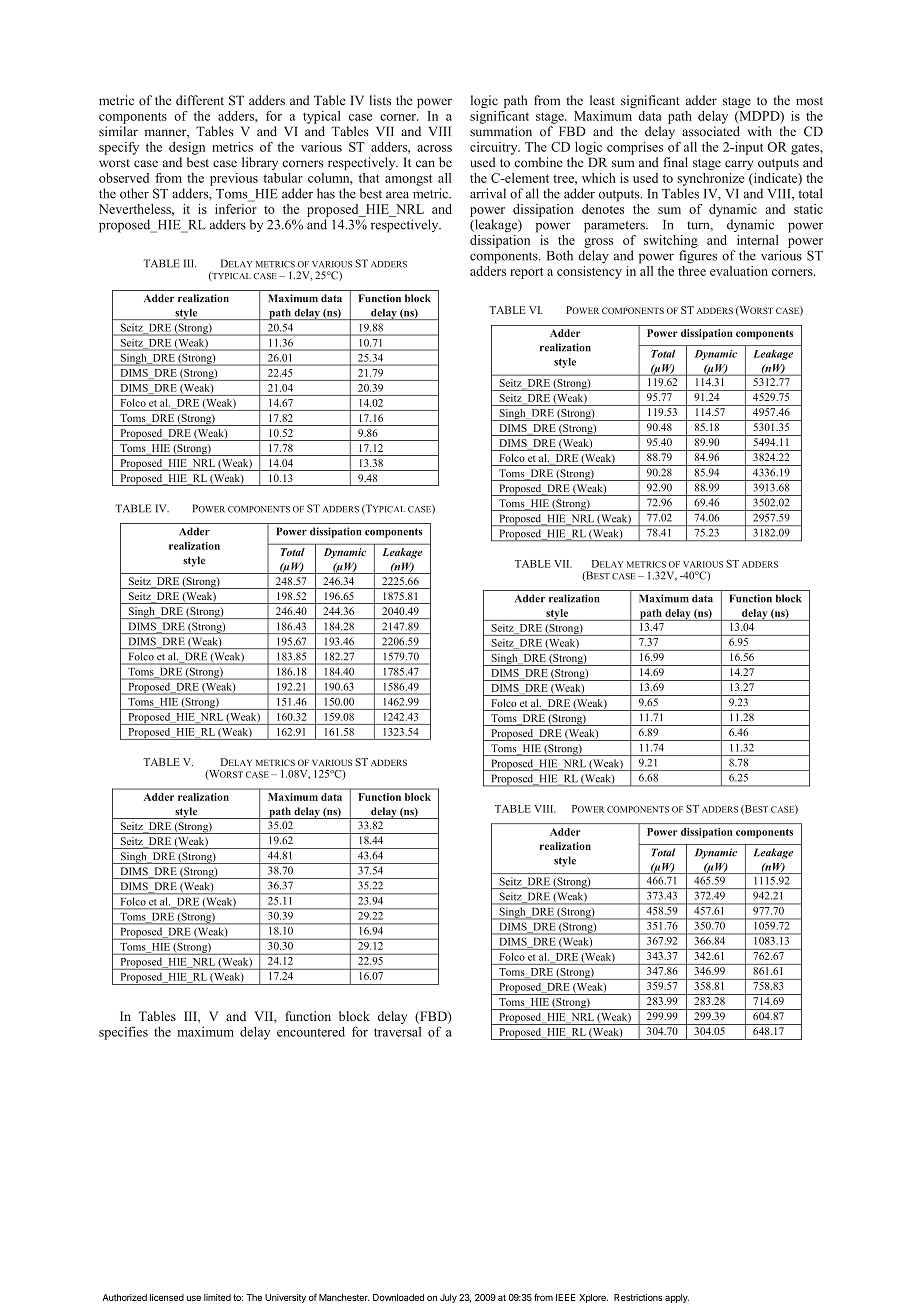 Image resolution: width=924 pixels, height=1308 pixels. Describe the element at coordinates (236, 207) in the page. I see `inferior` at that location.
